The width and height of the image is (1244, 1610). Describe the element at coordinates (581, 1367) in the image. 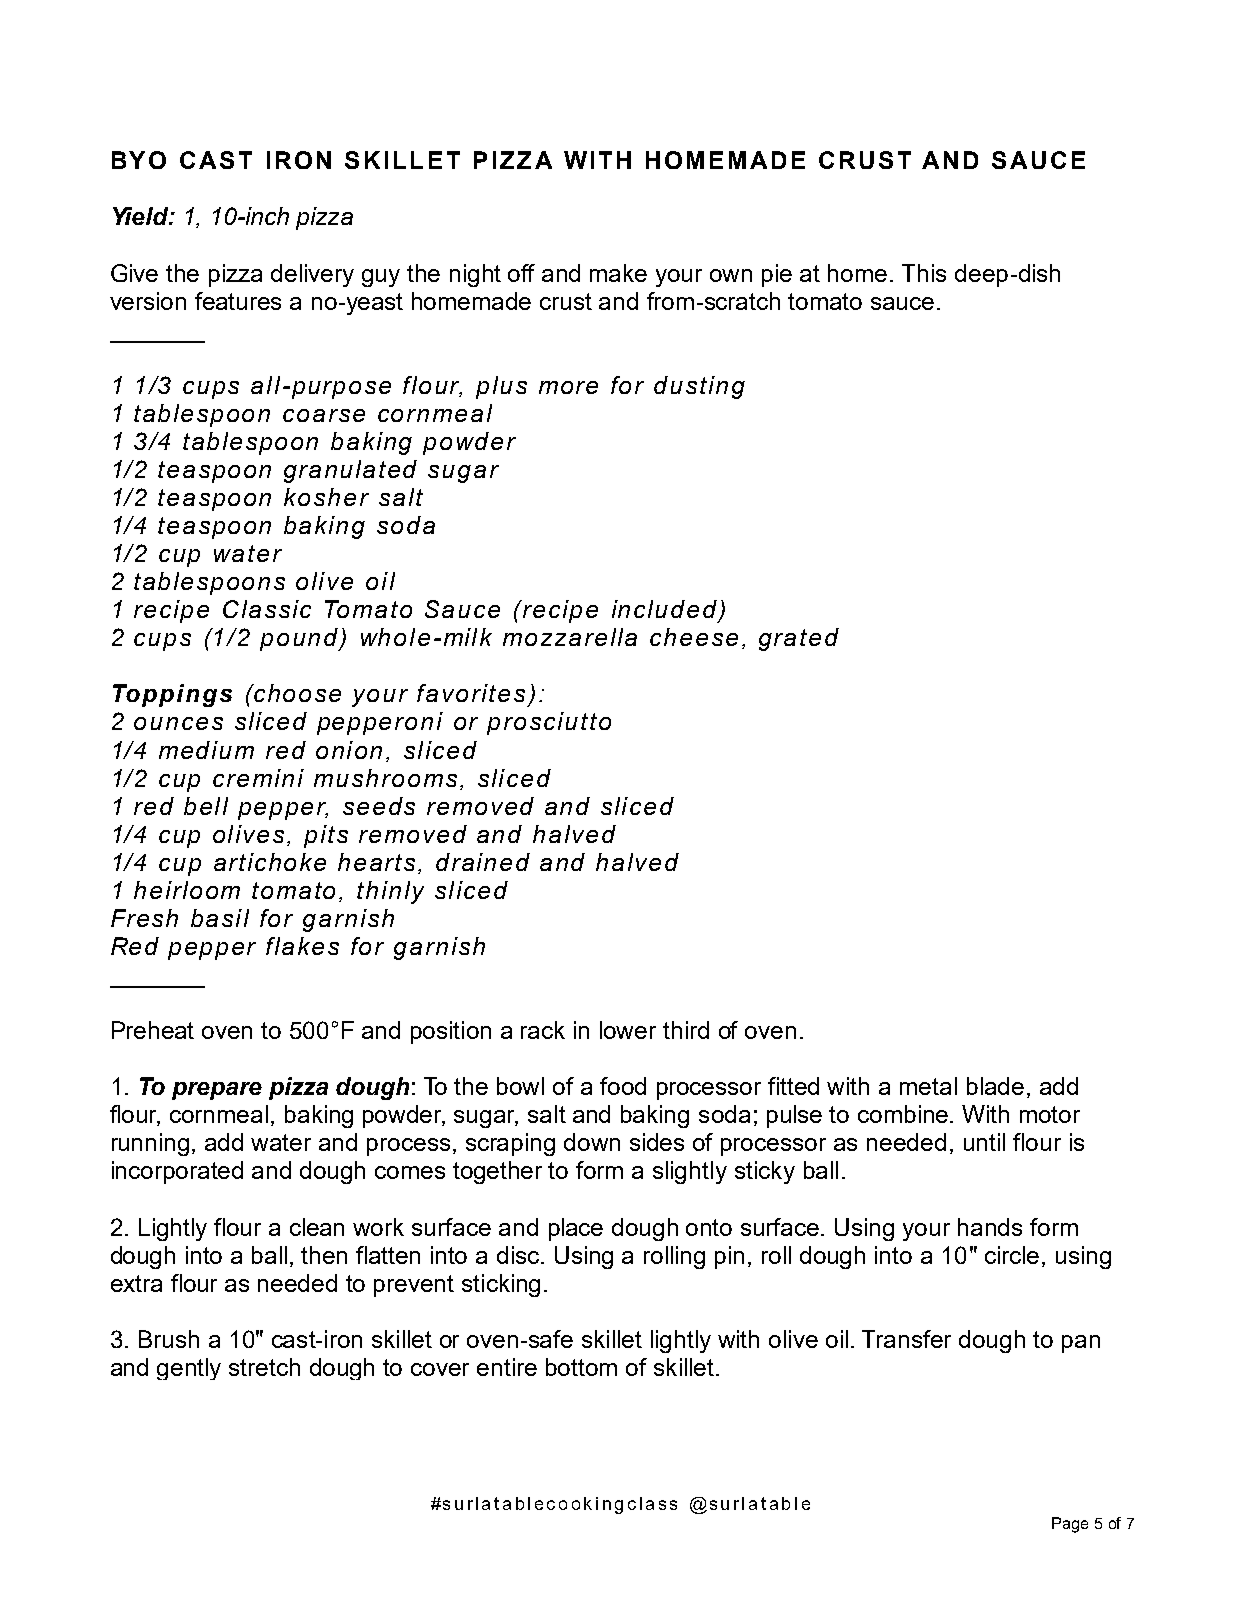

I see `bottom` at that location.
